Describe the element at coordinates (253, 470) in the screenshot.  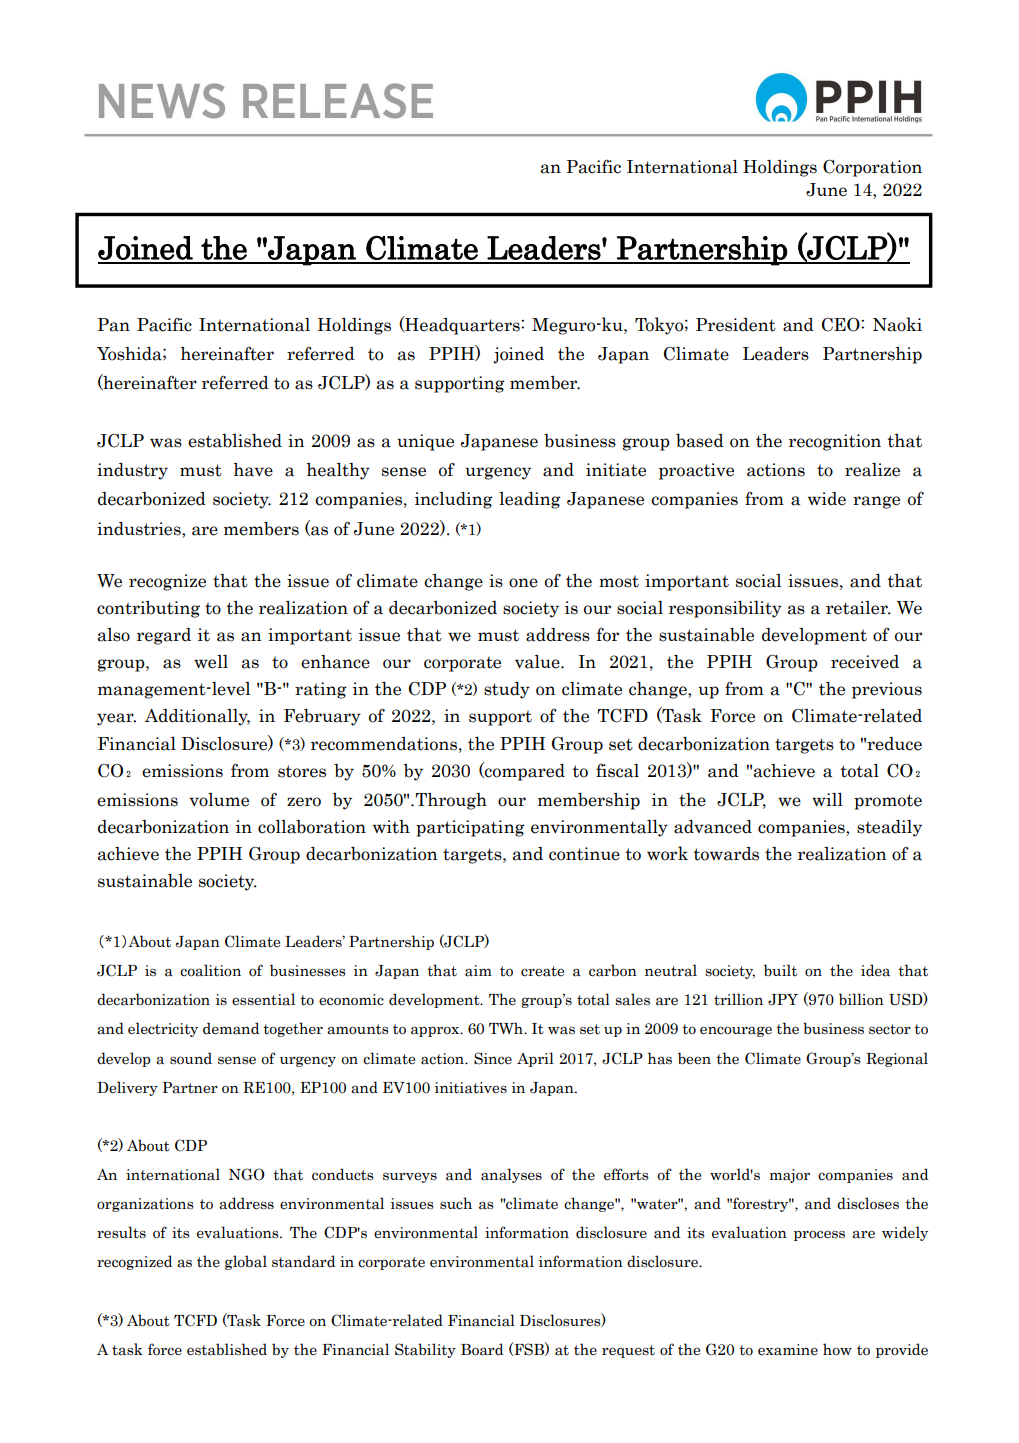
I see `have` at that location.
